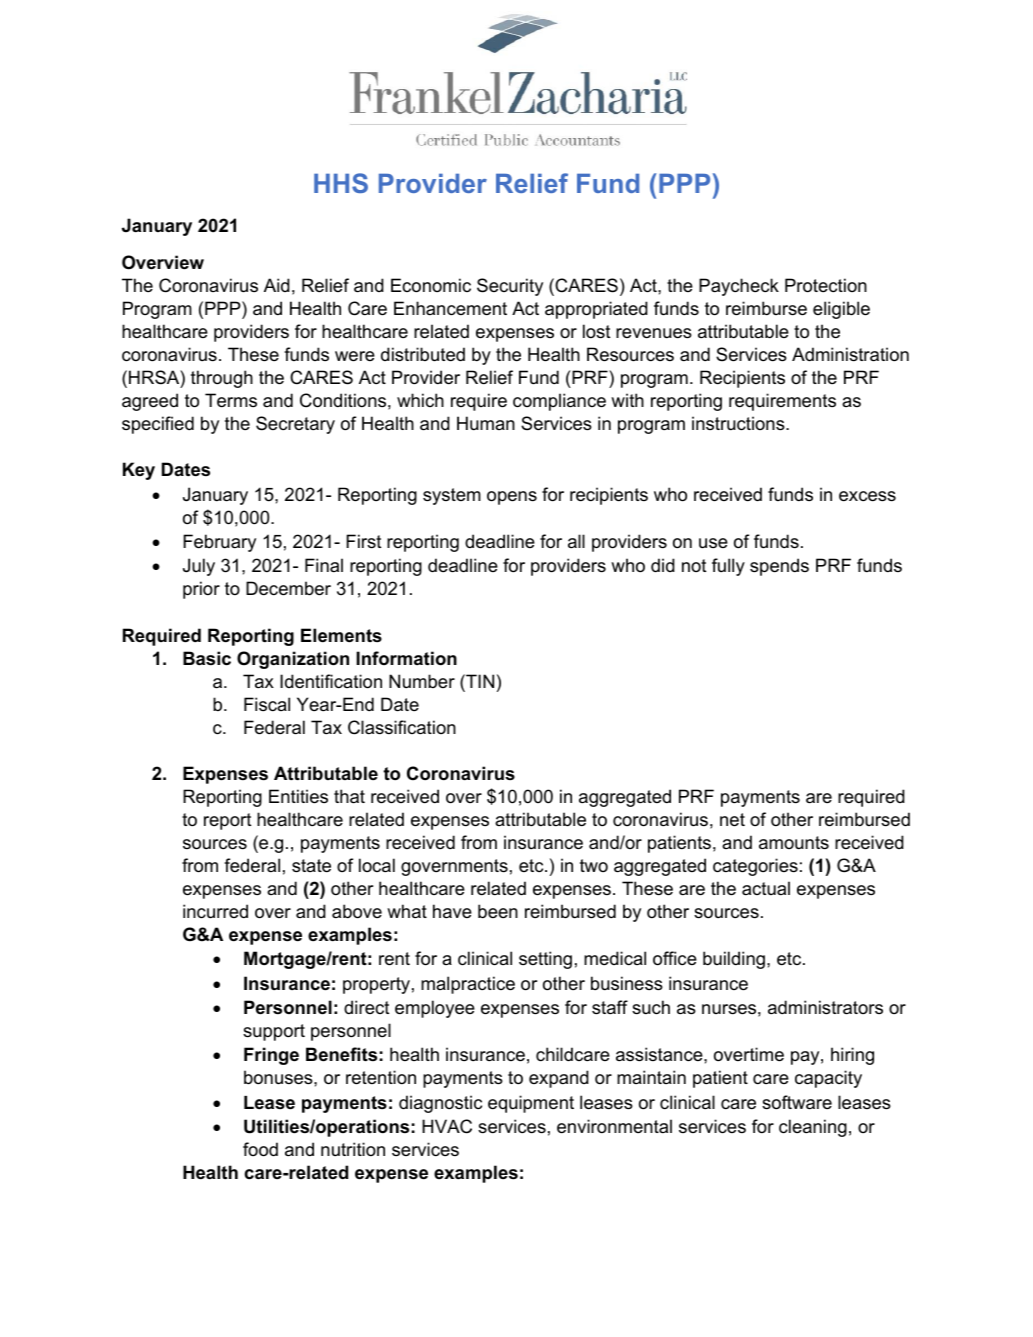 This screenshot has height=1337, width=1033. I want to click on spends, so click(779, 567).
